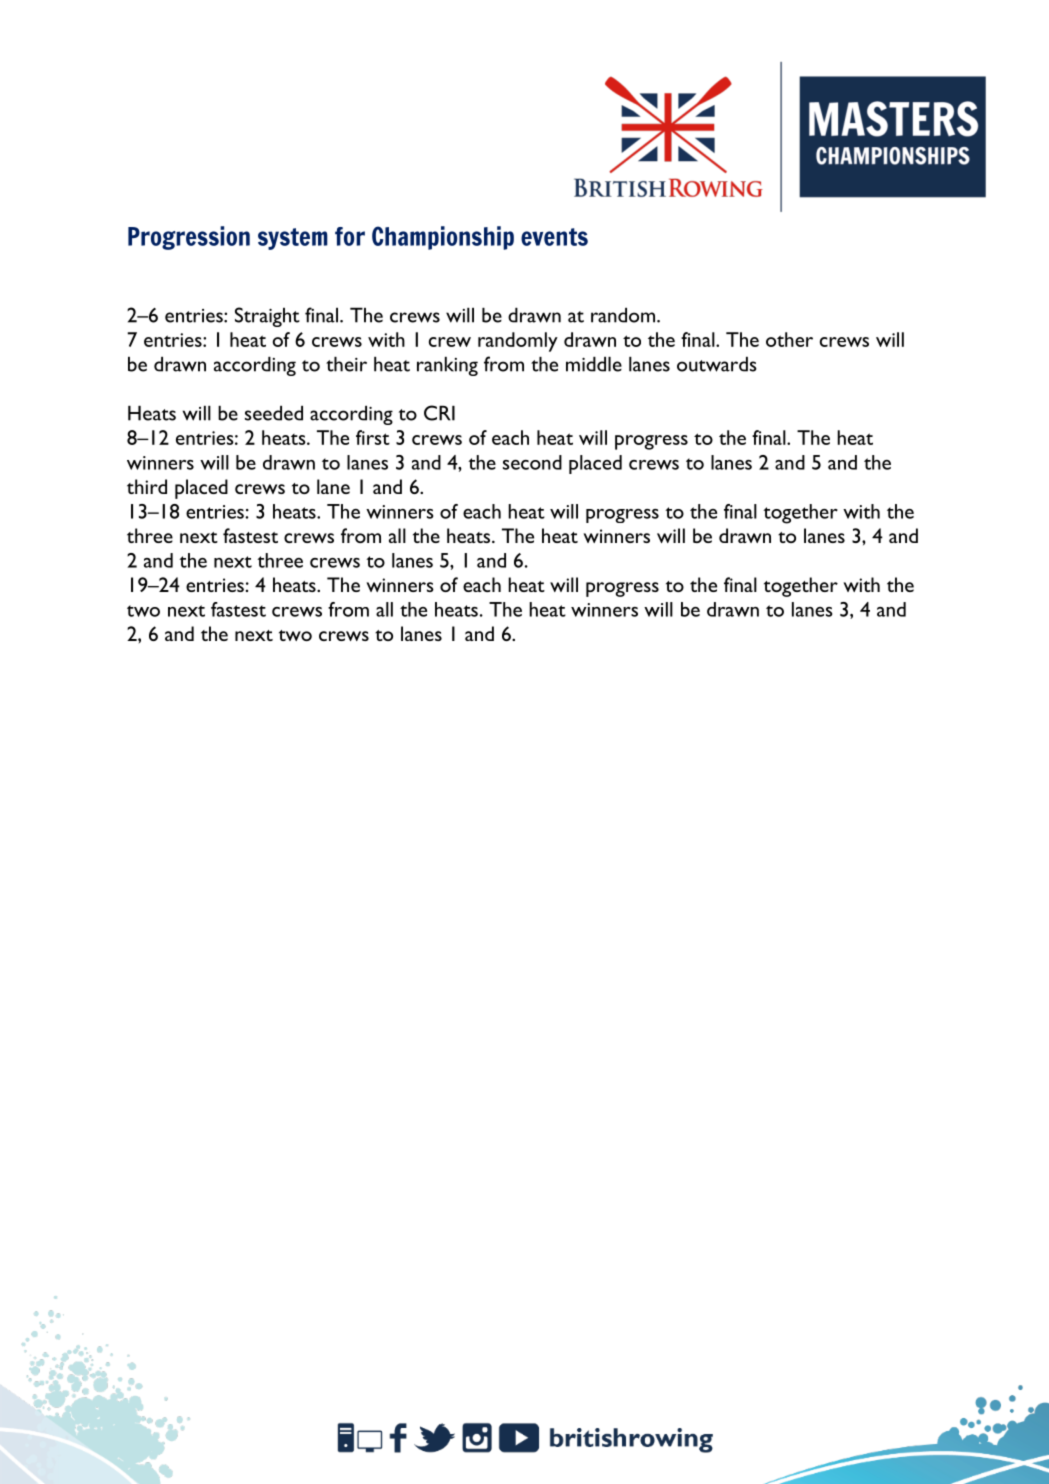 Image resolution: width=1049 pixels, height=1484 pixels. Describe the element at coordinates (443, 238) in the image. I see `Championship` at that location.
